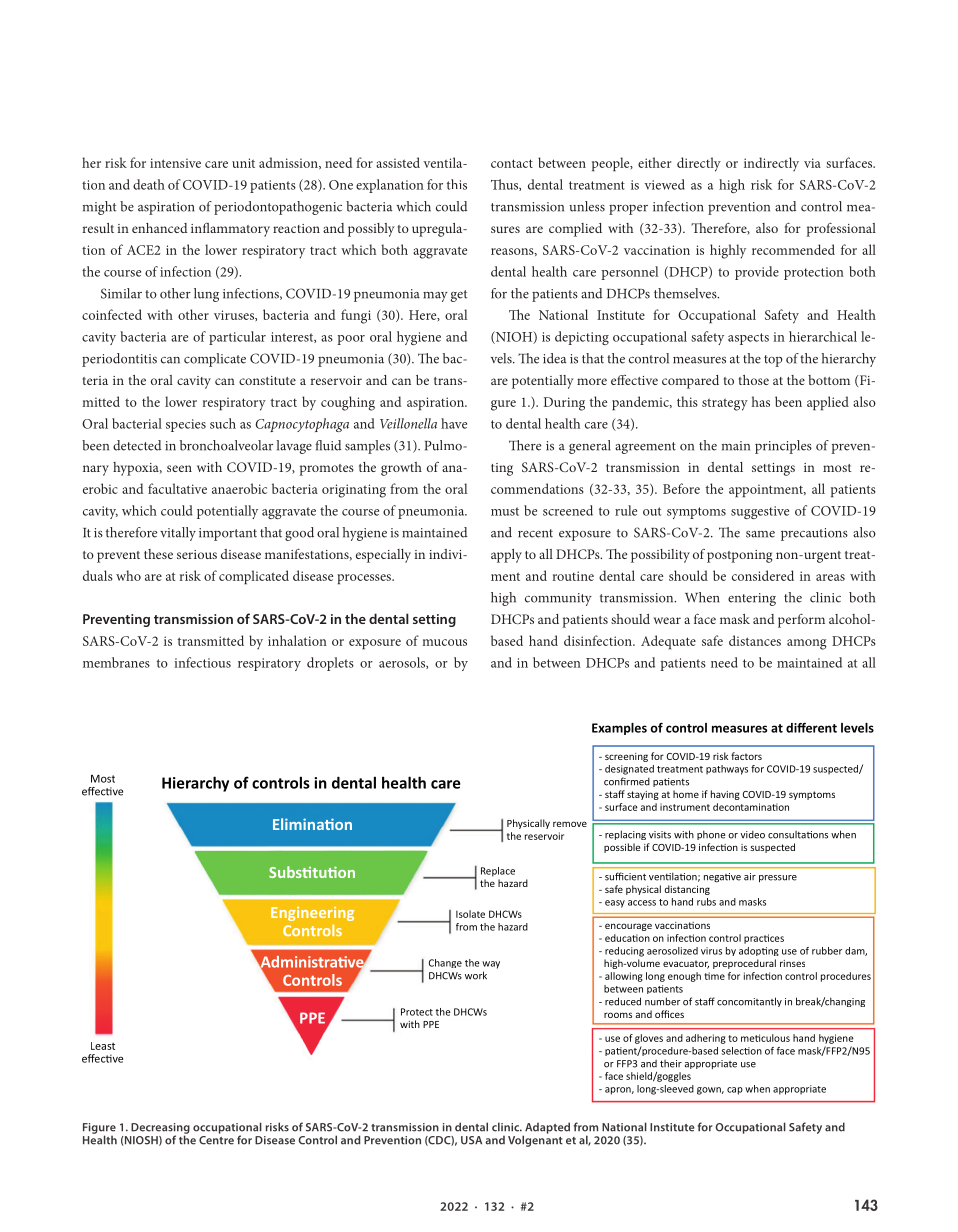 Image resolution: width=958 pixels, height=1232 pixels. What do you see at coordinates (760, 512) in the page?
I see `suggestive` at bounding box center [760, 512].
